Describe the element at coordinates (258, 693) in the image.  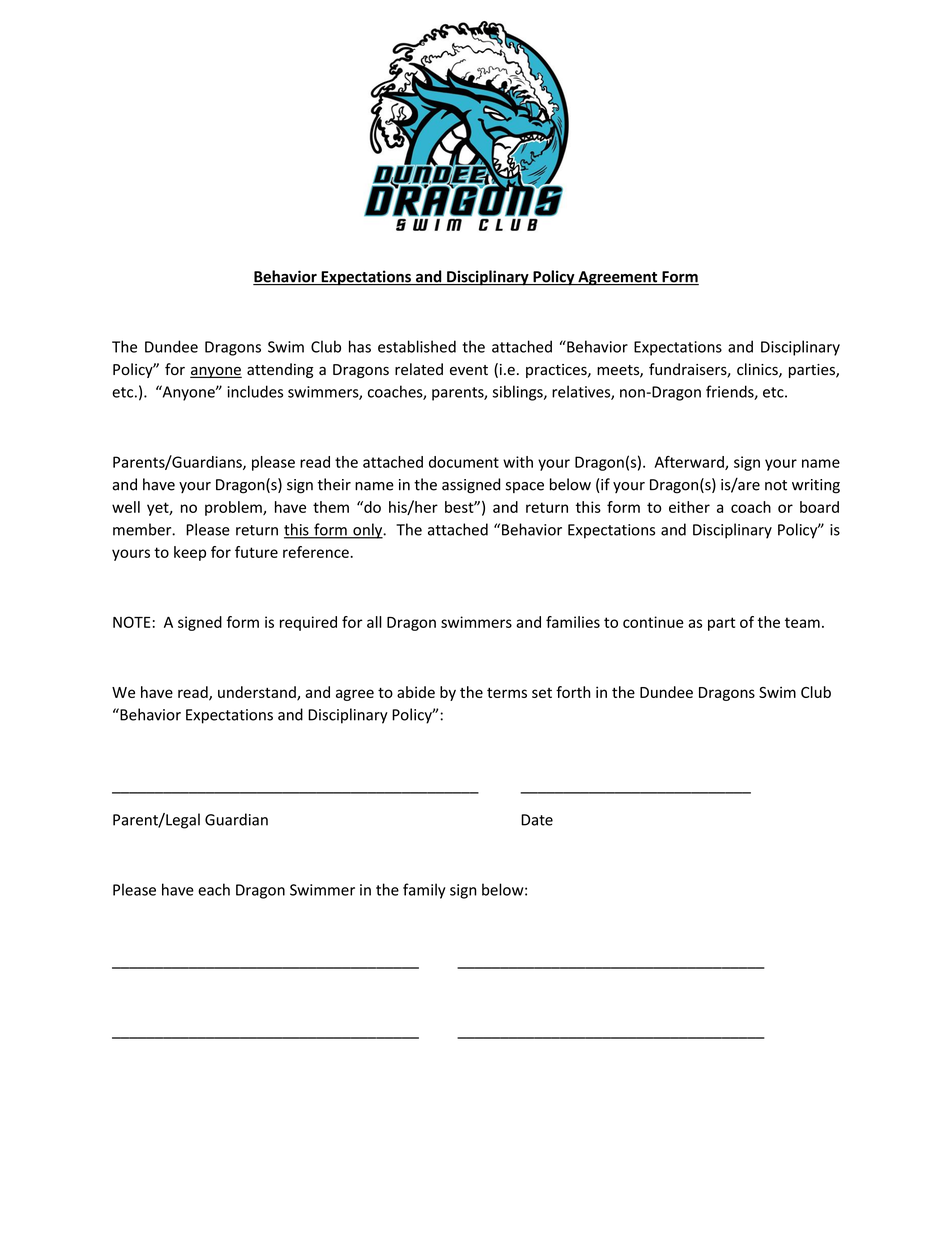
I see `understand` at that location.
